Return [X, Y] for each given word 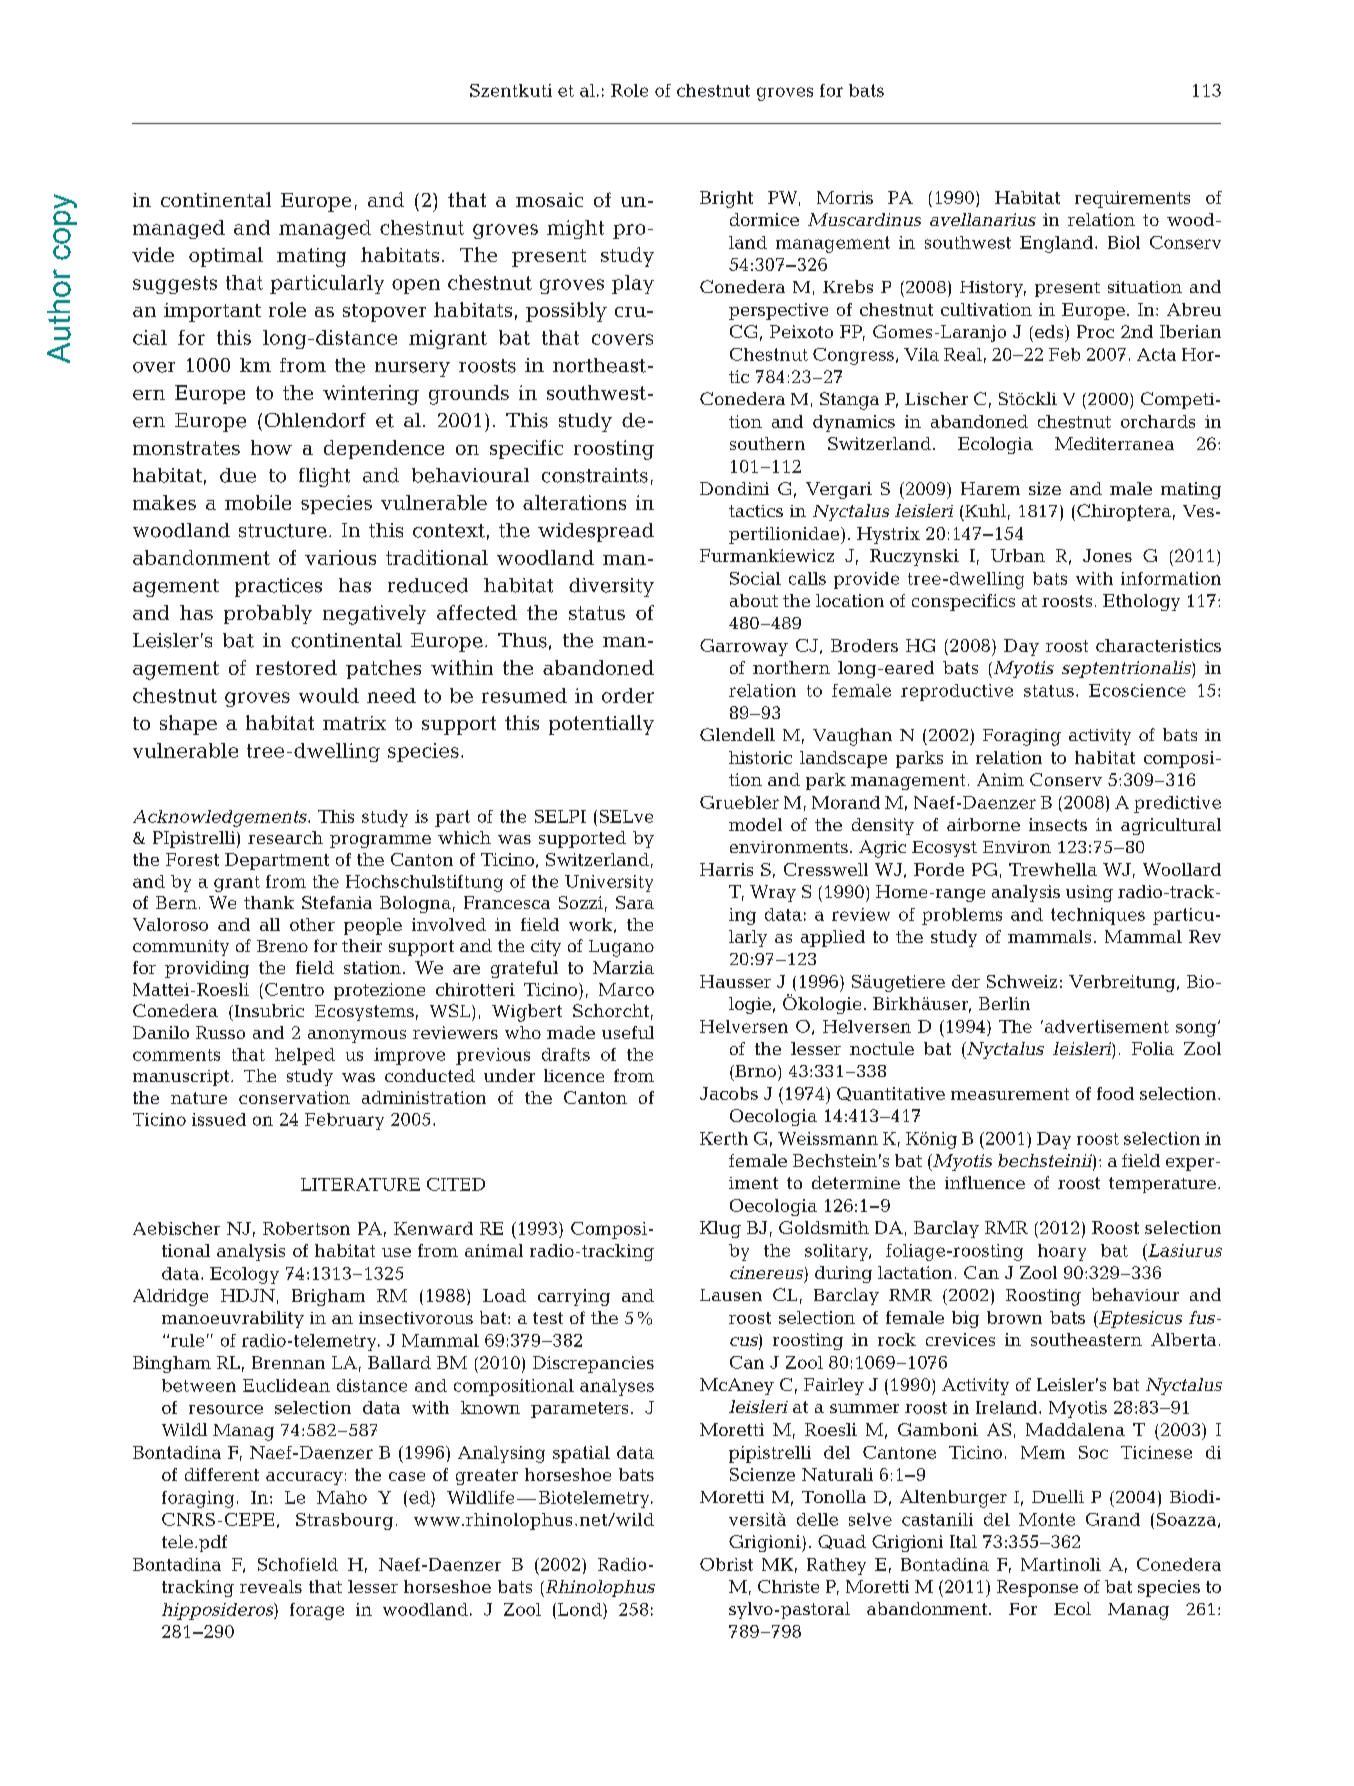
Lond [581, 1609]
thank [269, 902]
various [340, 557]
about [754, 600]
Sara [635, 902]
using [1089, 893]
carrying [574, 1297]
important [212, 312]
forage [317, 1611]
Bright [726, 199]
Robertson [306, 1228]
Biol [1124, 242]
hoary [1062, 1252]
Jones [1107, 555]
